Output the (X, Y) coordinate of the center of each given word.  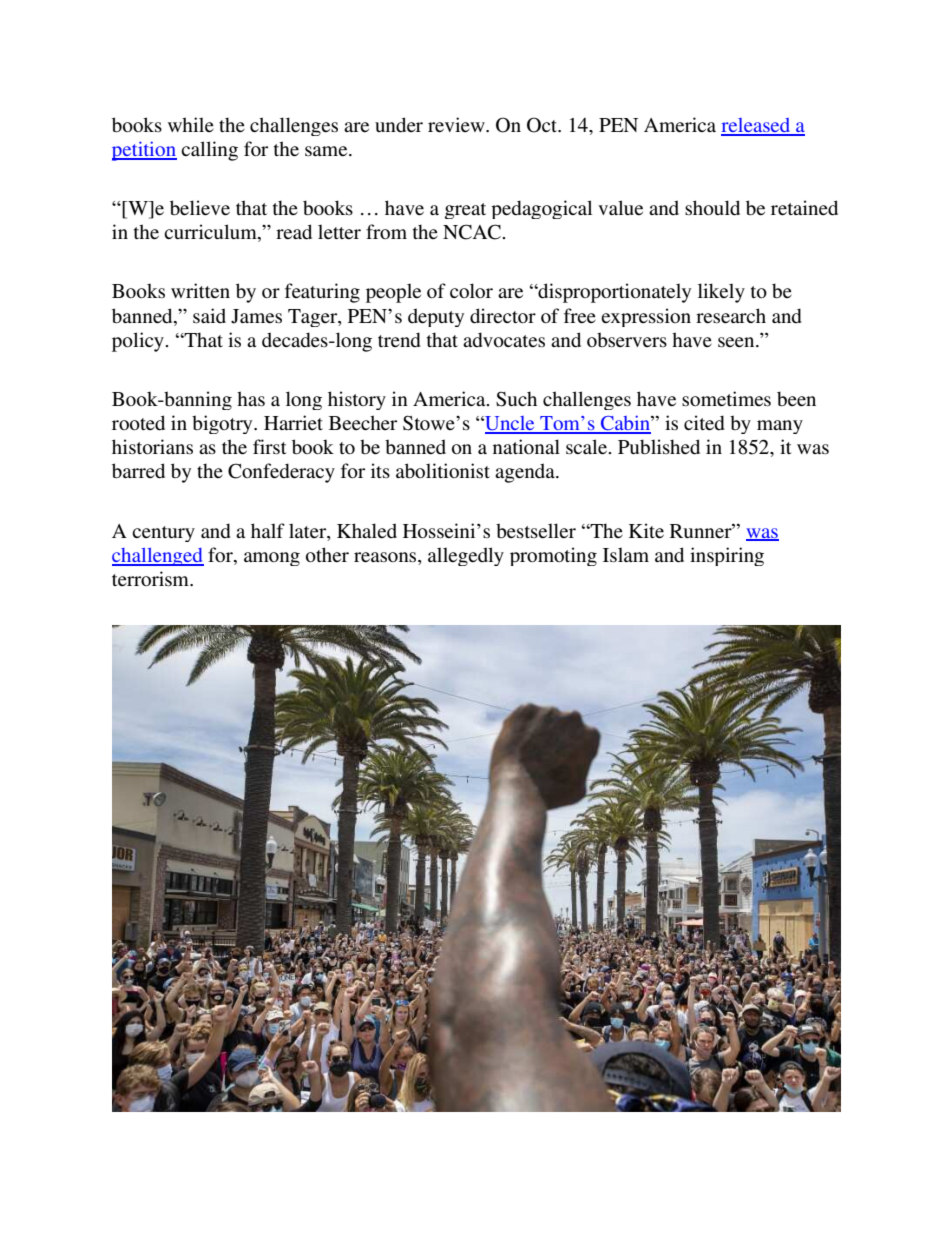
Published (659, 447)
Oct (543, 125)
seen (737, 342)
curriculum (211, 233)
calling (209, 151)
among (272, 559)
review (457, 125)
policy (139, 342)
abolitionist (443, 471)
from (386, 231)
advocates (504, 340)
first (270, 447)
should (712, 208)
